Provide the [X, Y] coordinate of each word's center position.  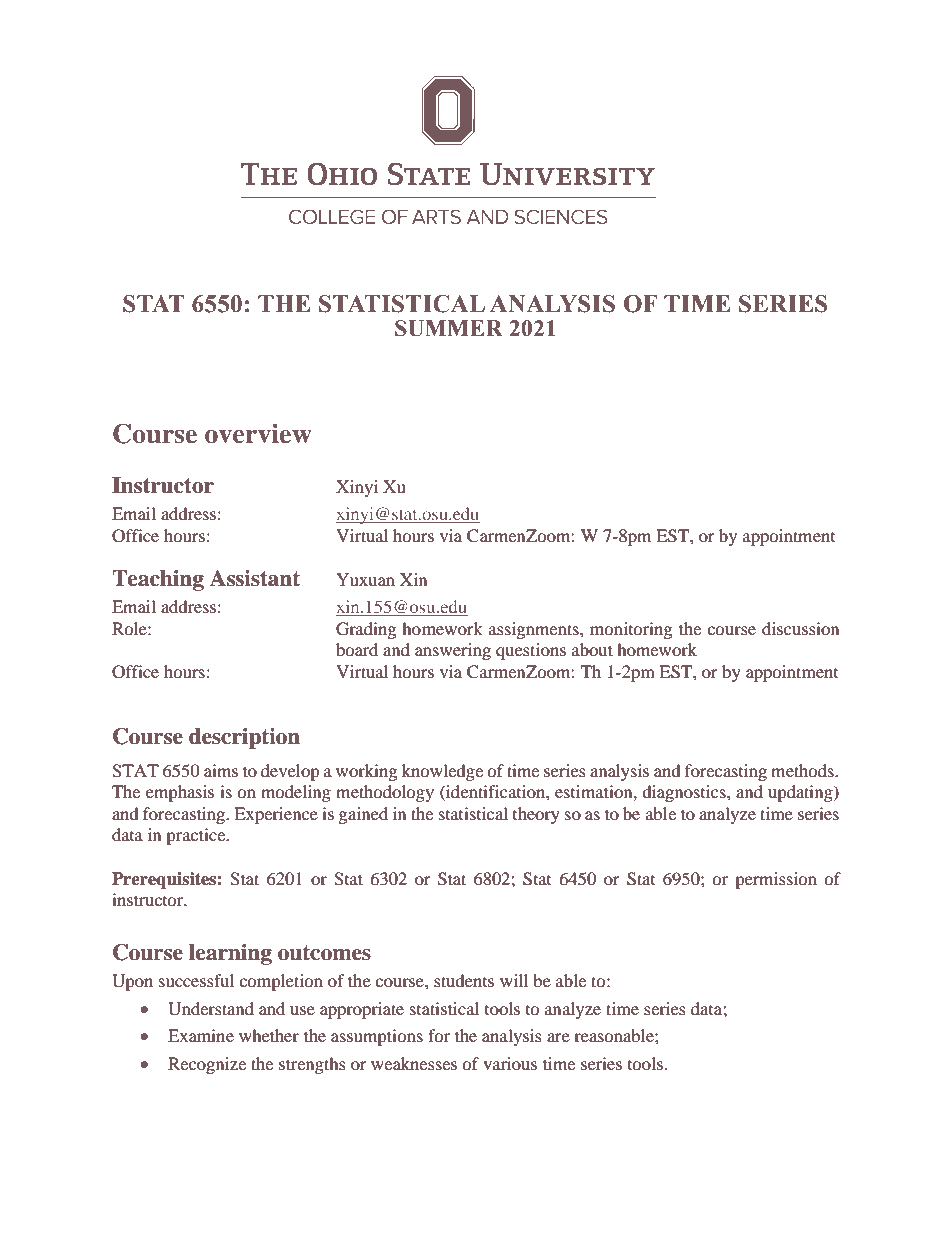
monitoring [631, 630]
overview [258, 433]
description [244, 738]
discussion [800, 628]
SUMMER [449, 328]
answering [453, 651]
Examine [201, 1035]
